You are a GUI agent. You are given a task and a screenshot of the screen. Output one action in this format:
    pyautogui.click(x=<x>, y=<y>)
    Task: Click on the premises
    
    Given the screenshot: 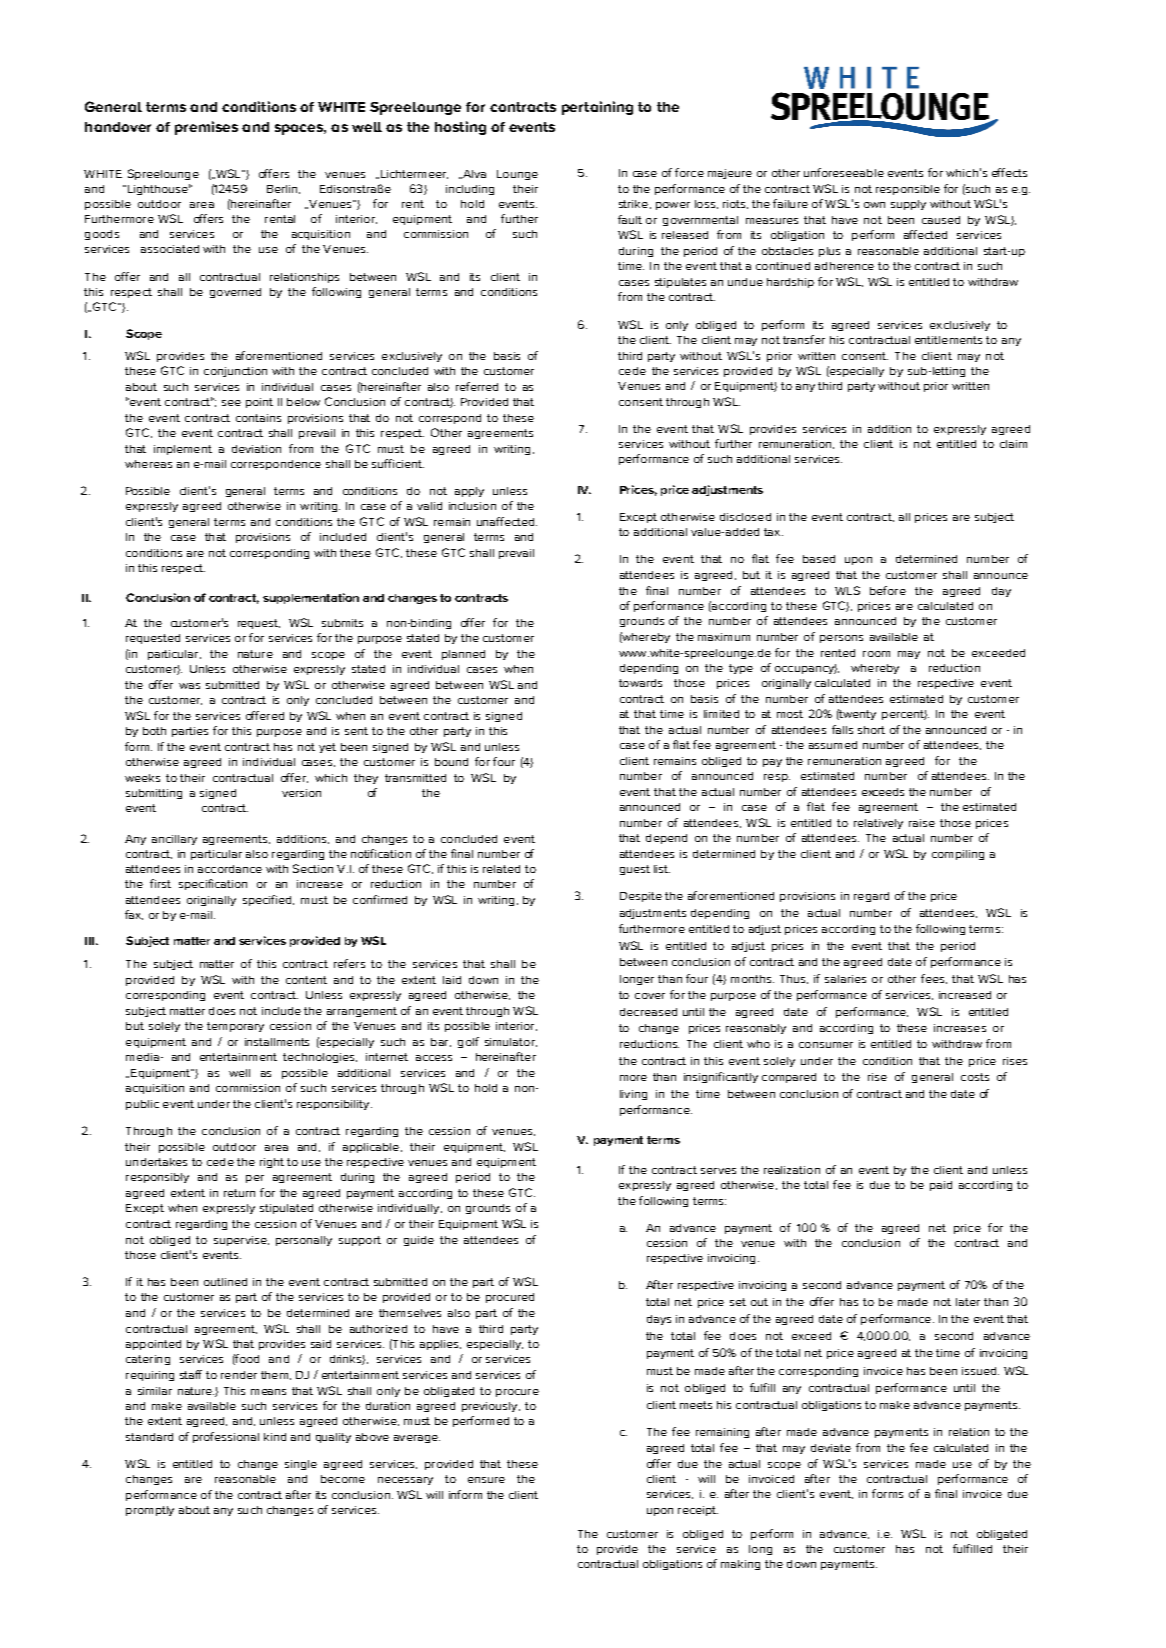 What is the action you would take?
    pyautogui.click(x=206, y=128)
